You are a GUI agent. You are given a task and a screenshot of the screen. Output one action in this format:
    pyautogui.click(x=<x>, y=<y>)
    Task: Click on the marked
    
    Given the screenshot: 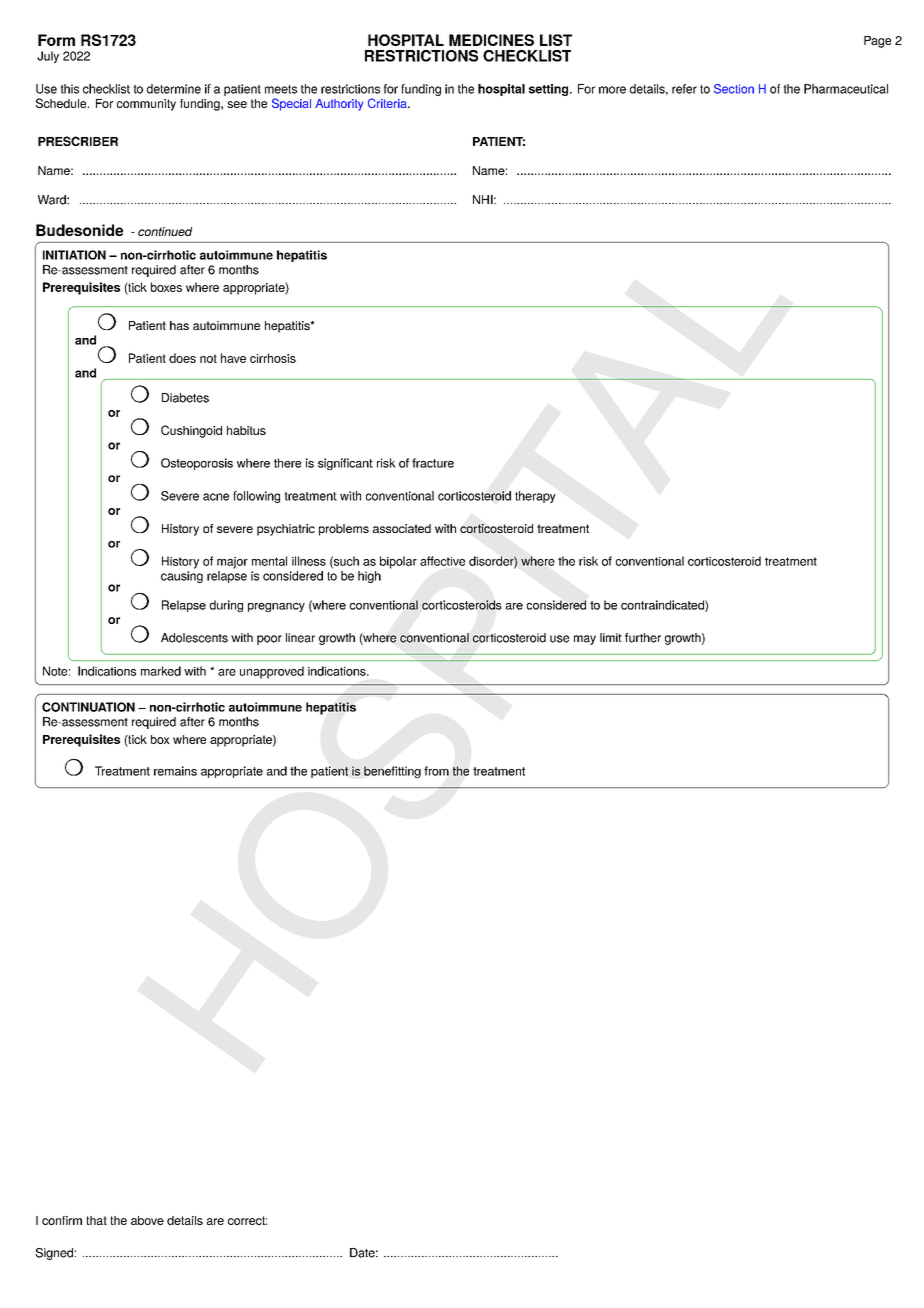 What is the action you would take?
    pyautogui.click(x=161, y=671)
